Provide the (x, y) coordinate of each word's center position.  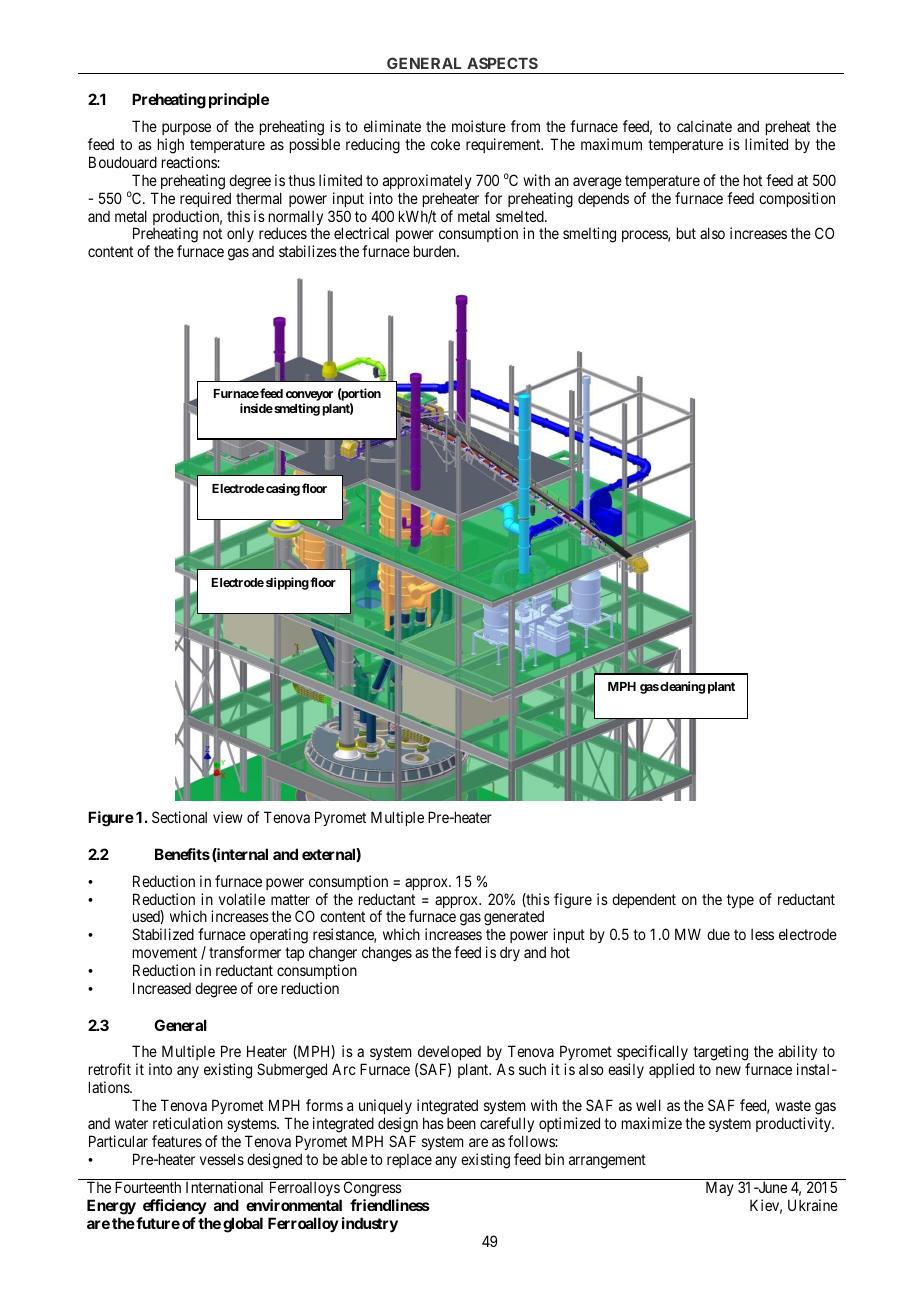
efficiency (174, 1208)
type (740, 901)
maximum (611, 144)
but (686, 233)
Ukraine (813, 1205)
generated (514, 918)
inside (256, 408)
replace (409, 1161)
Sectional (179, 817)
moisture (479, 126)
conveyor (309, 397)
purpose (186, 131)
